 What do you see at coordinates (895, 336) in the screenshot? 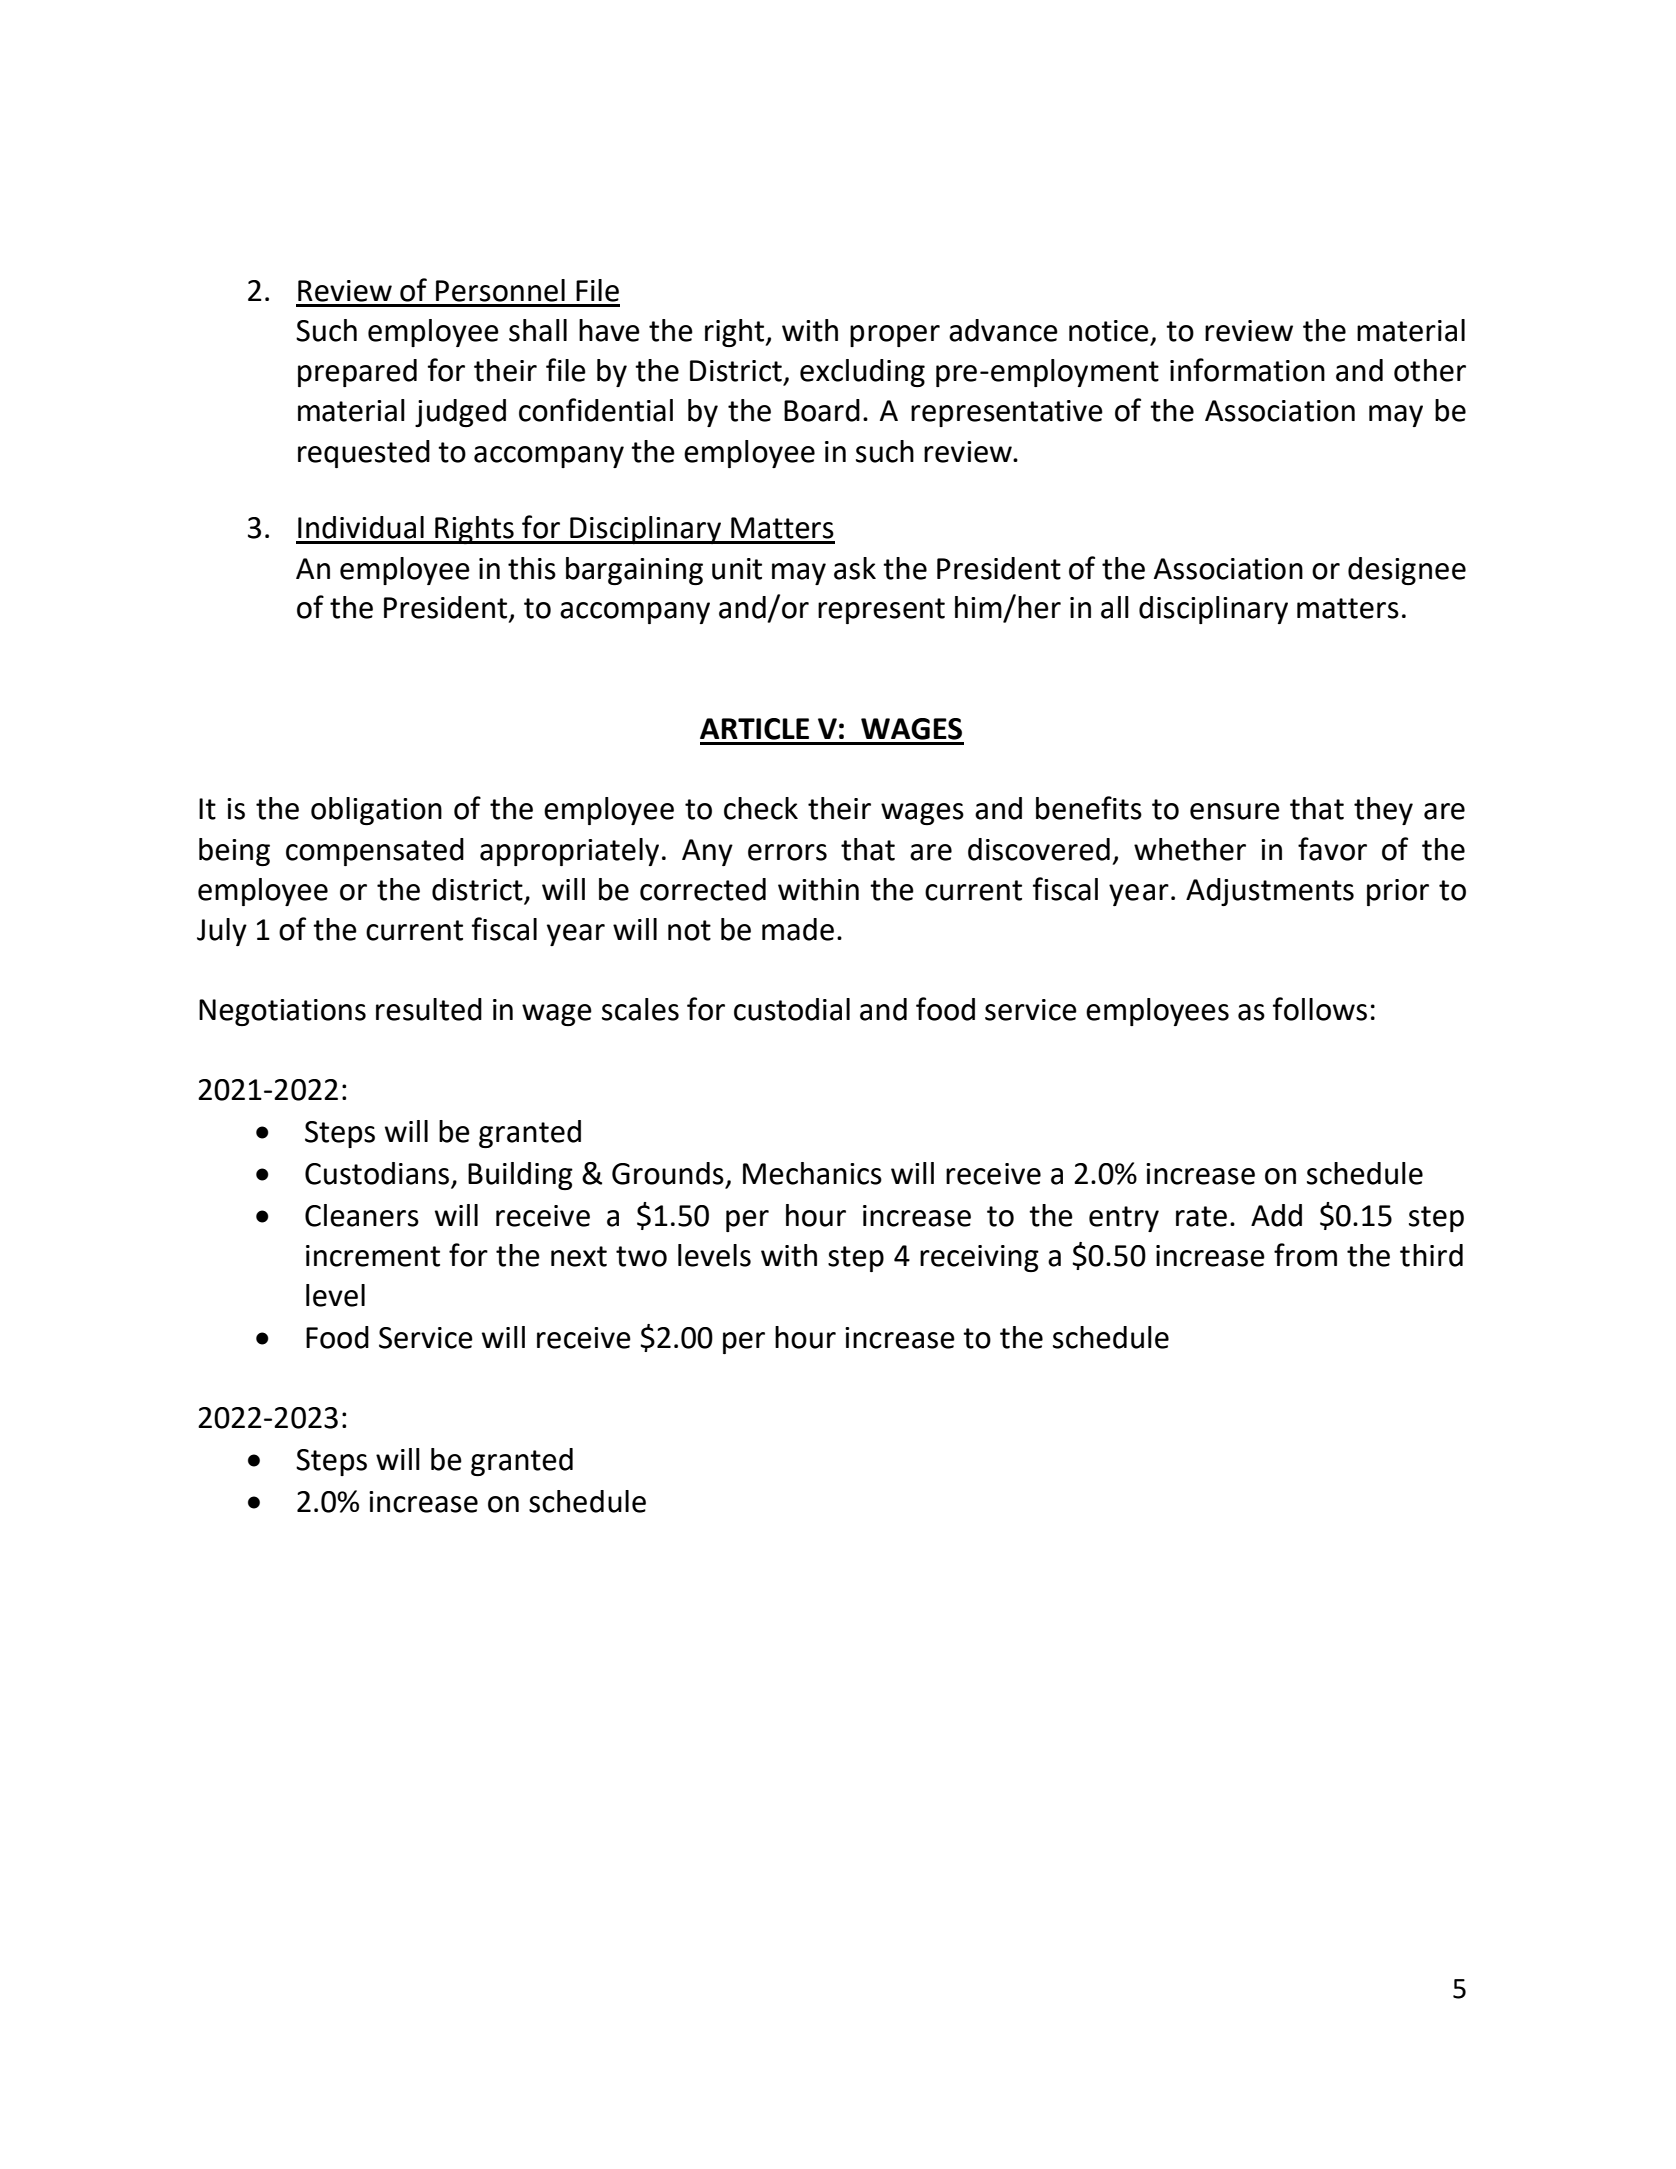
I see `proper` at bounding box center [895, 336].
